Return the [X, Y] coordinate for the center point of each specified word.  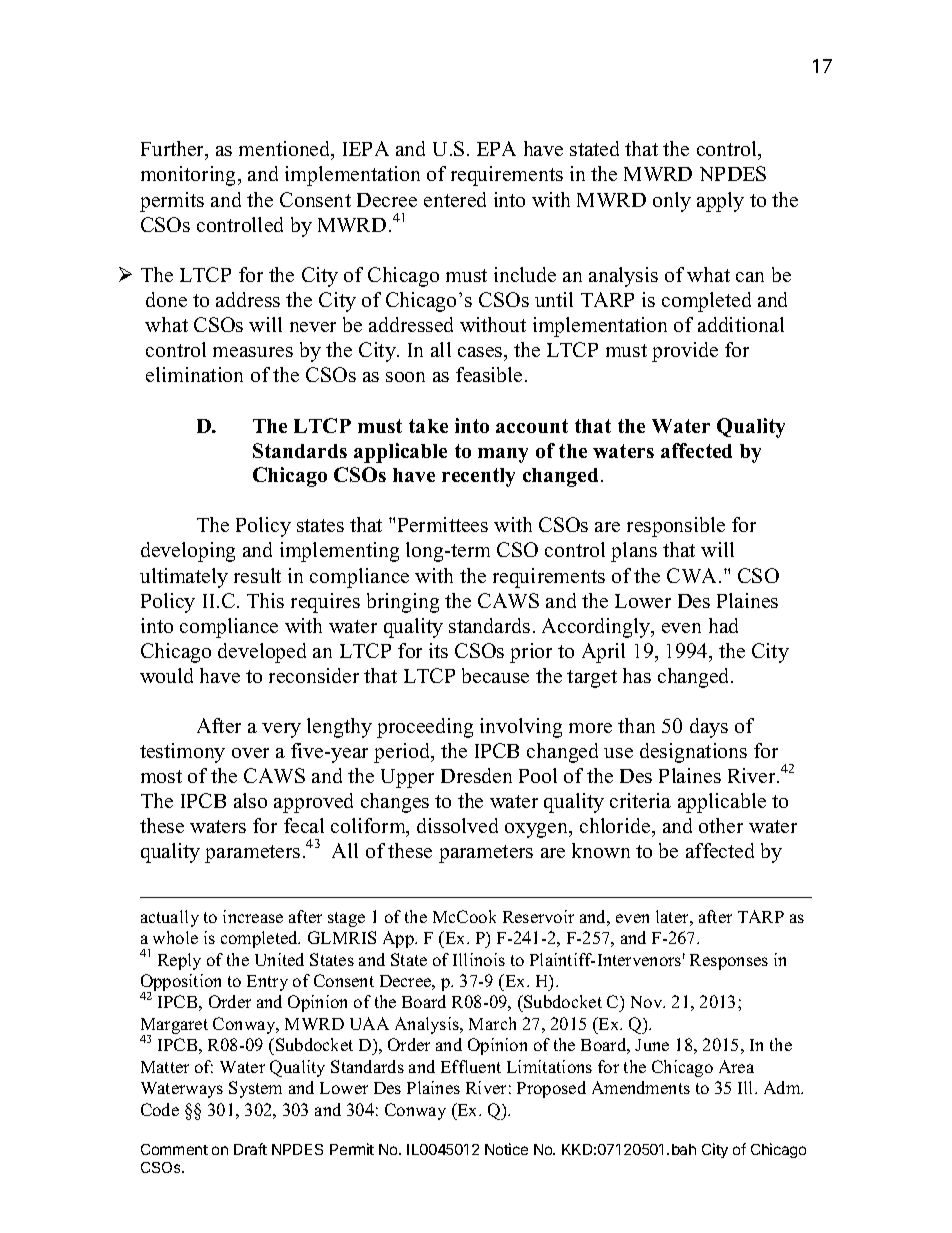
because [495, 675]
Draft [250, 1149]
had [723, 625]
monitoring [190, 176]
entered [455, 199]
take [428, 426]
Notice [506, 1149]
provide [685, 352]
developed [262, 653]
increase [253, 916]
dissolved [457, 825]
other [721, 825]
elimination [194, 374]
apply [720, 202]
